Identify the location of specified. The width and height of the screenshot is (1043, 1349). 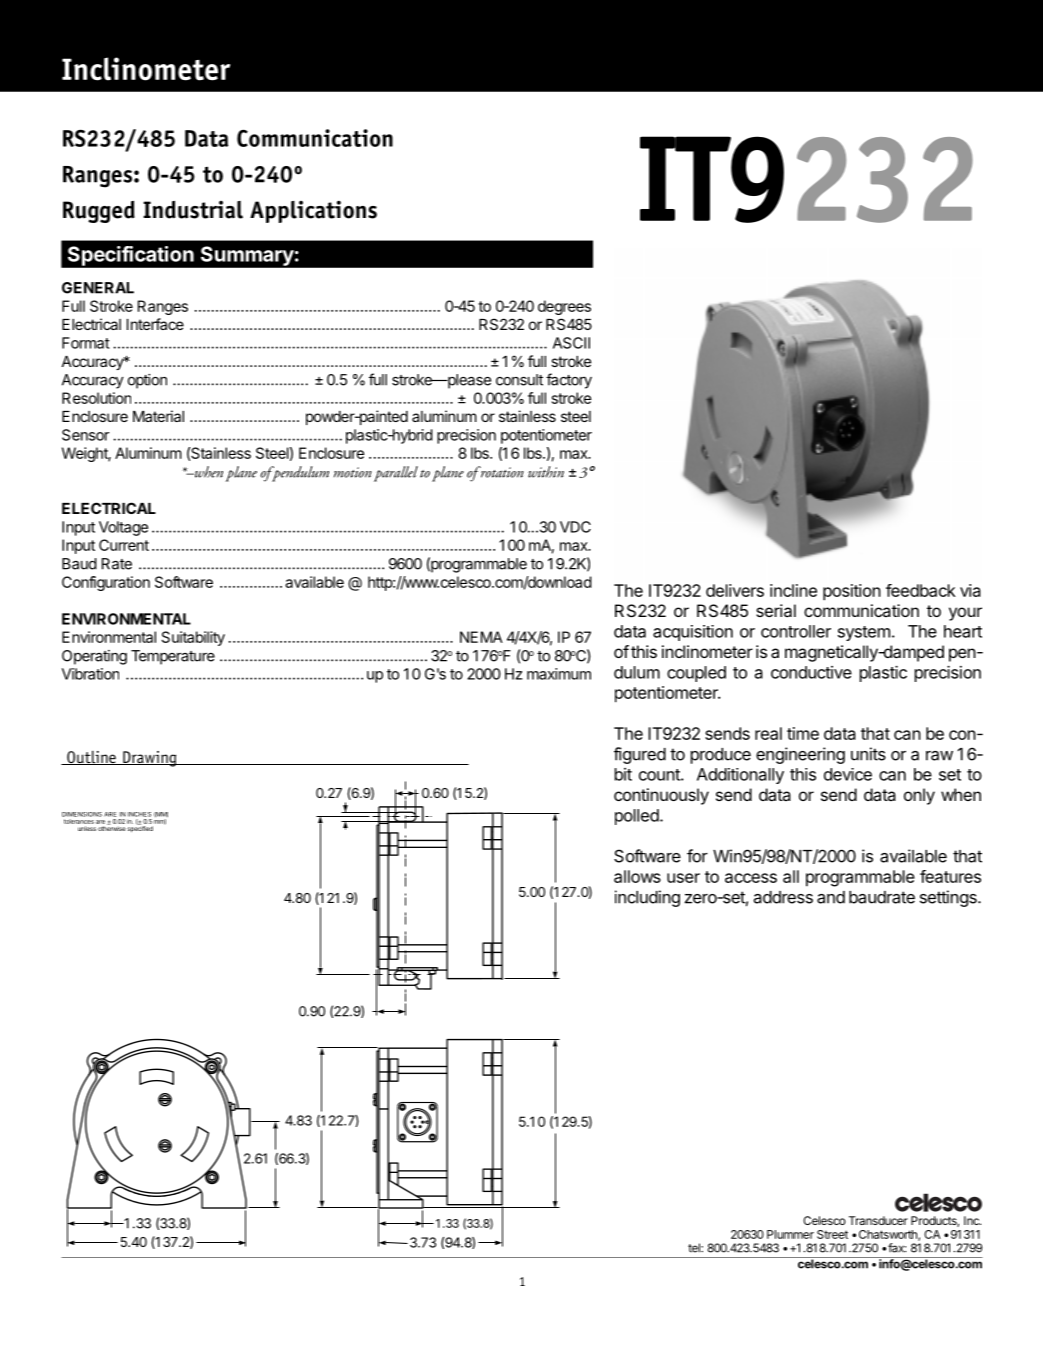
(140, 828).
